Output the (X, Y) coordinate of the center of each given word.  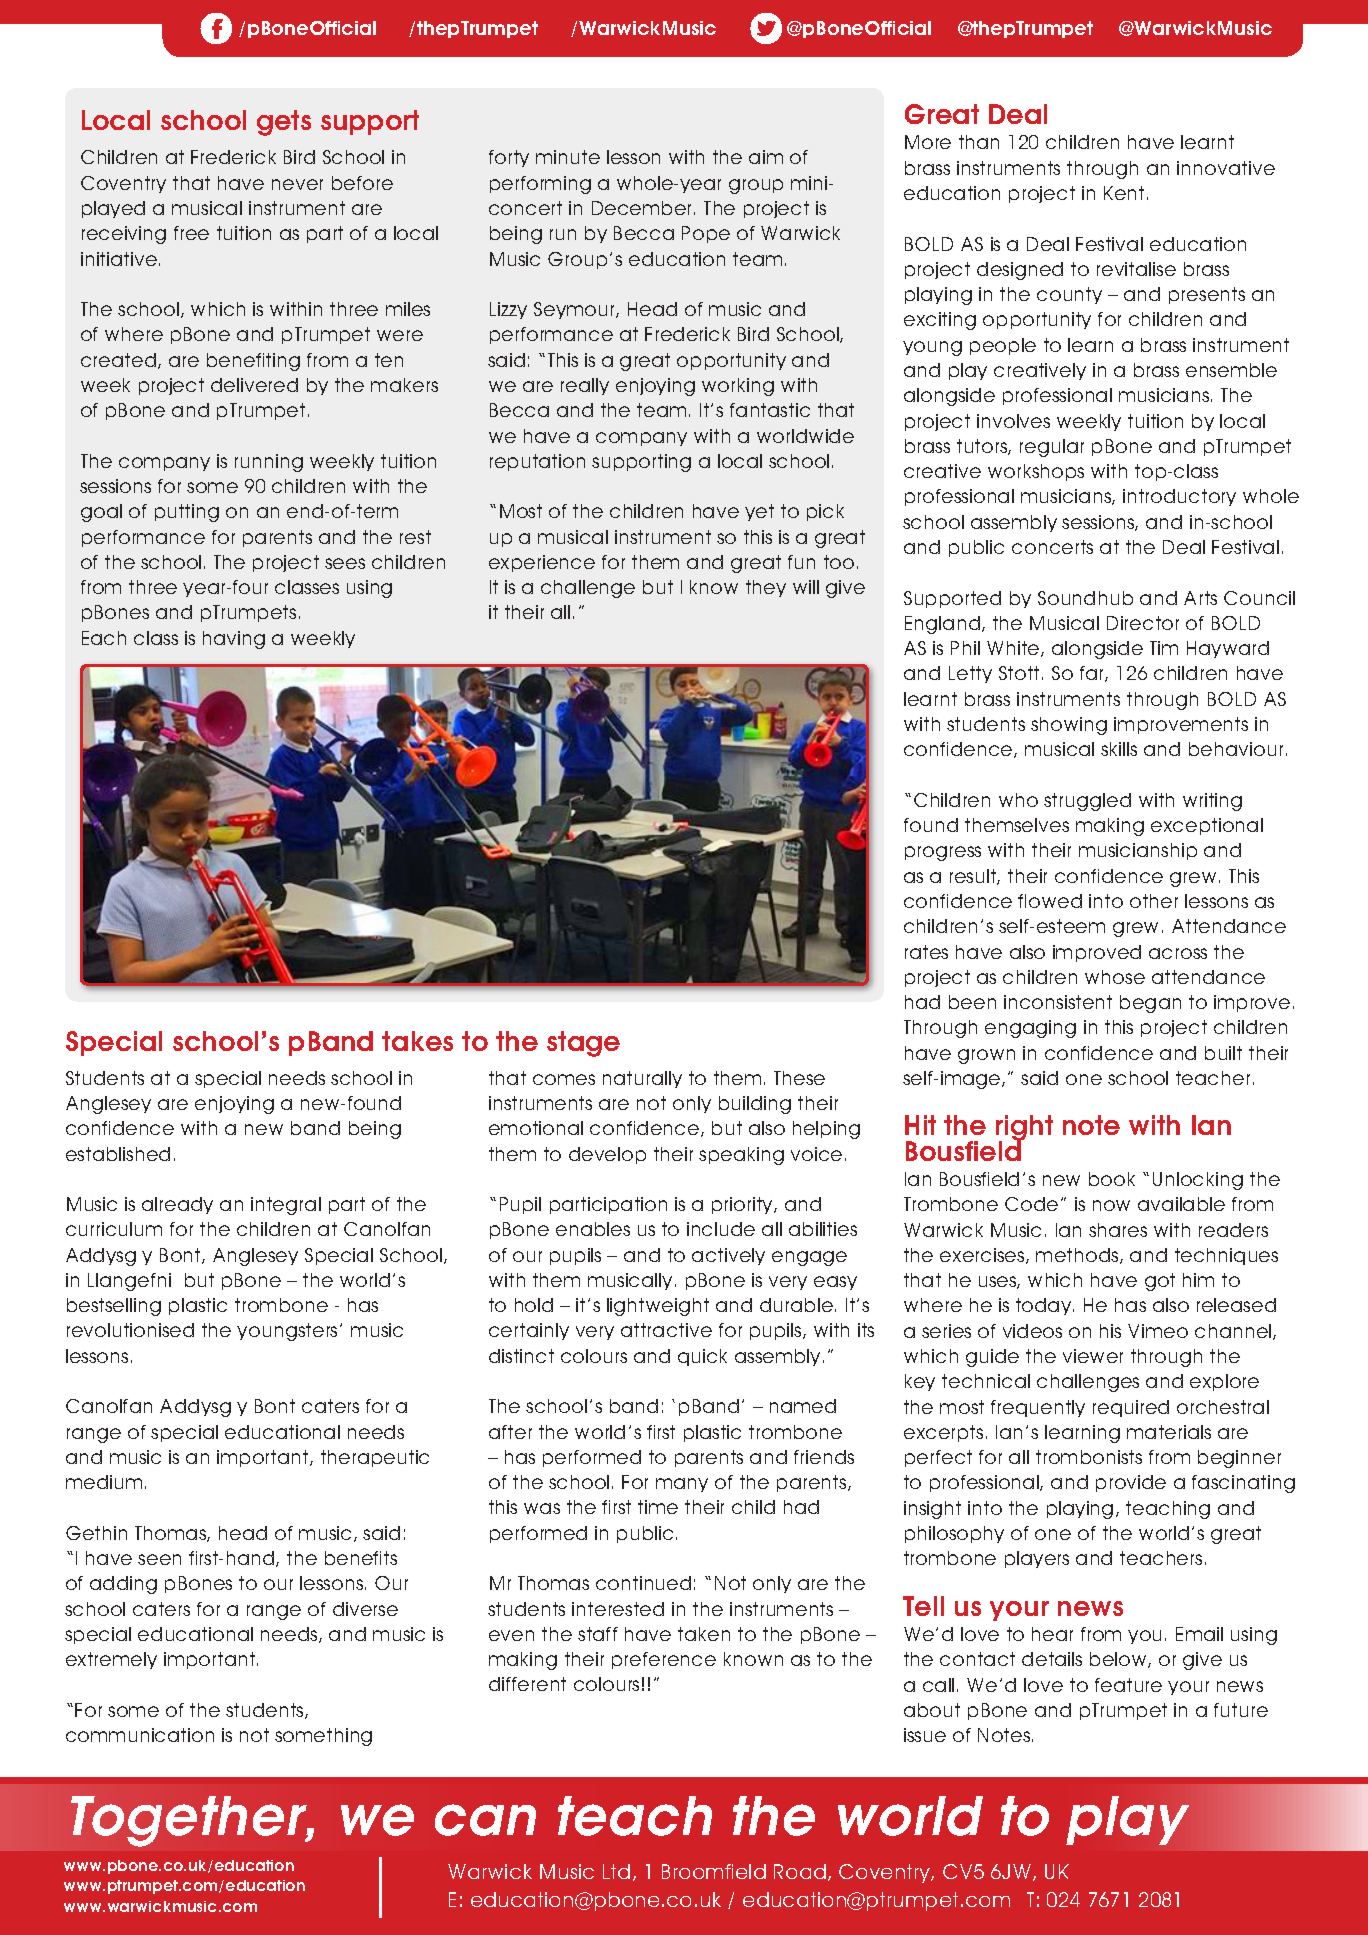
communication (140, 1735)
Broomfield (714, 1871)
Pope (706, 234)
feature (1128, 1685)
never (297, 184)
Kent (1124, 193)
